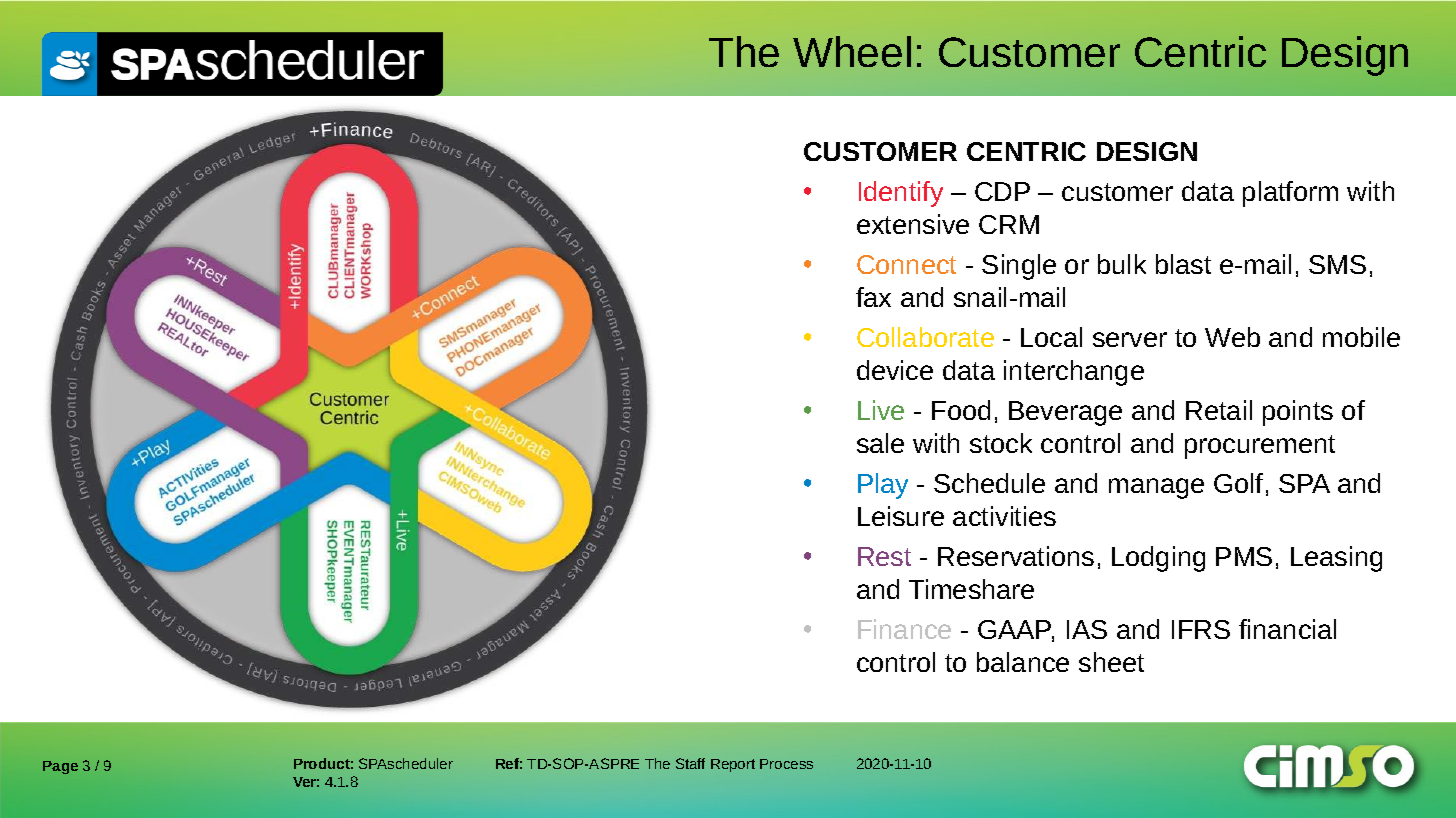 This screenshot has height=818, width=1456. I want to click on Page, so click(60, 767).
